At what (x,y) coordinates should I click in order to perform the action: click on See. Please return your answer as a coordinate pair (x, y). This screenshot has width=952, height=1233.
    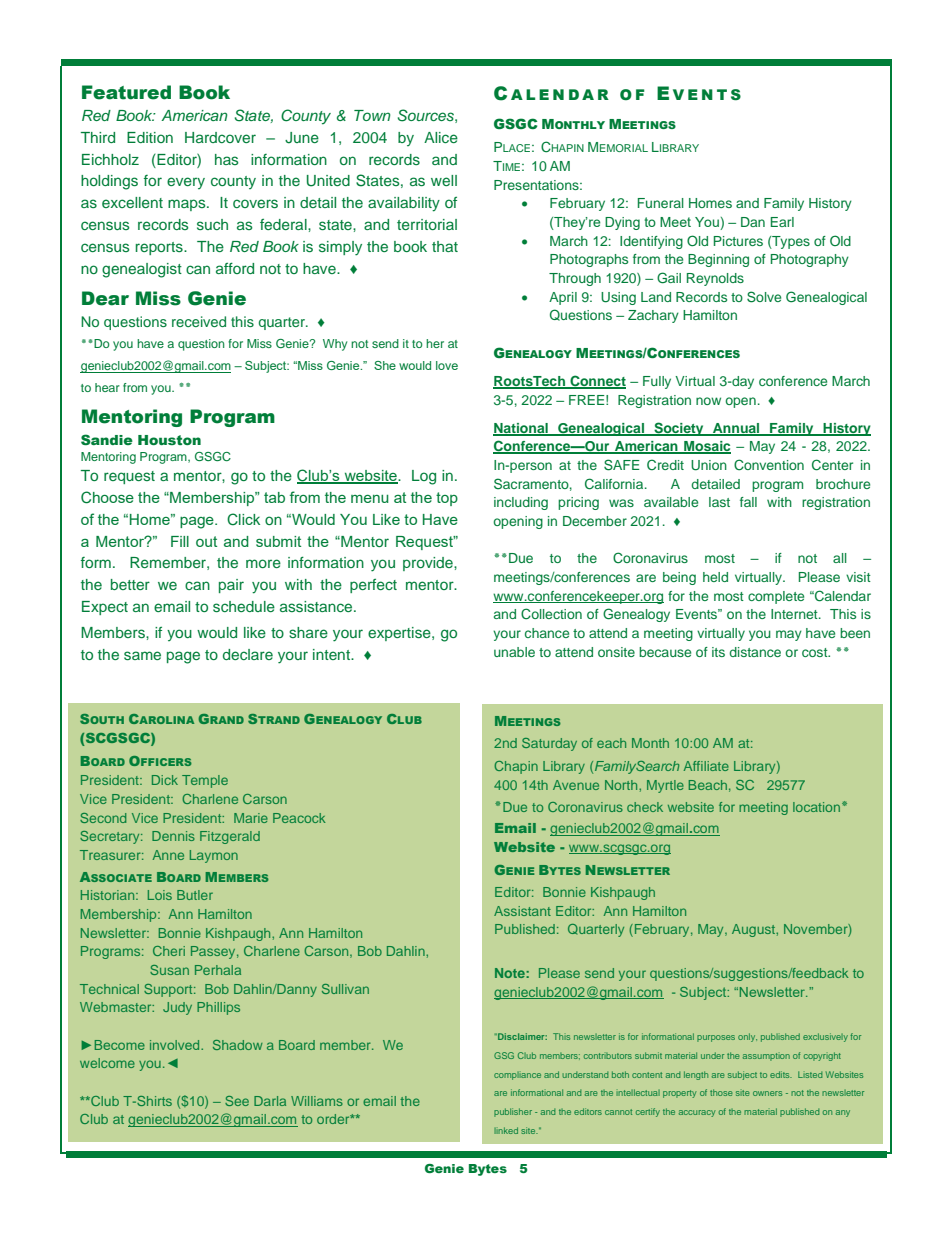
    Looking at the image, I should click on (237, 1101).
